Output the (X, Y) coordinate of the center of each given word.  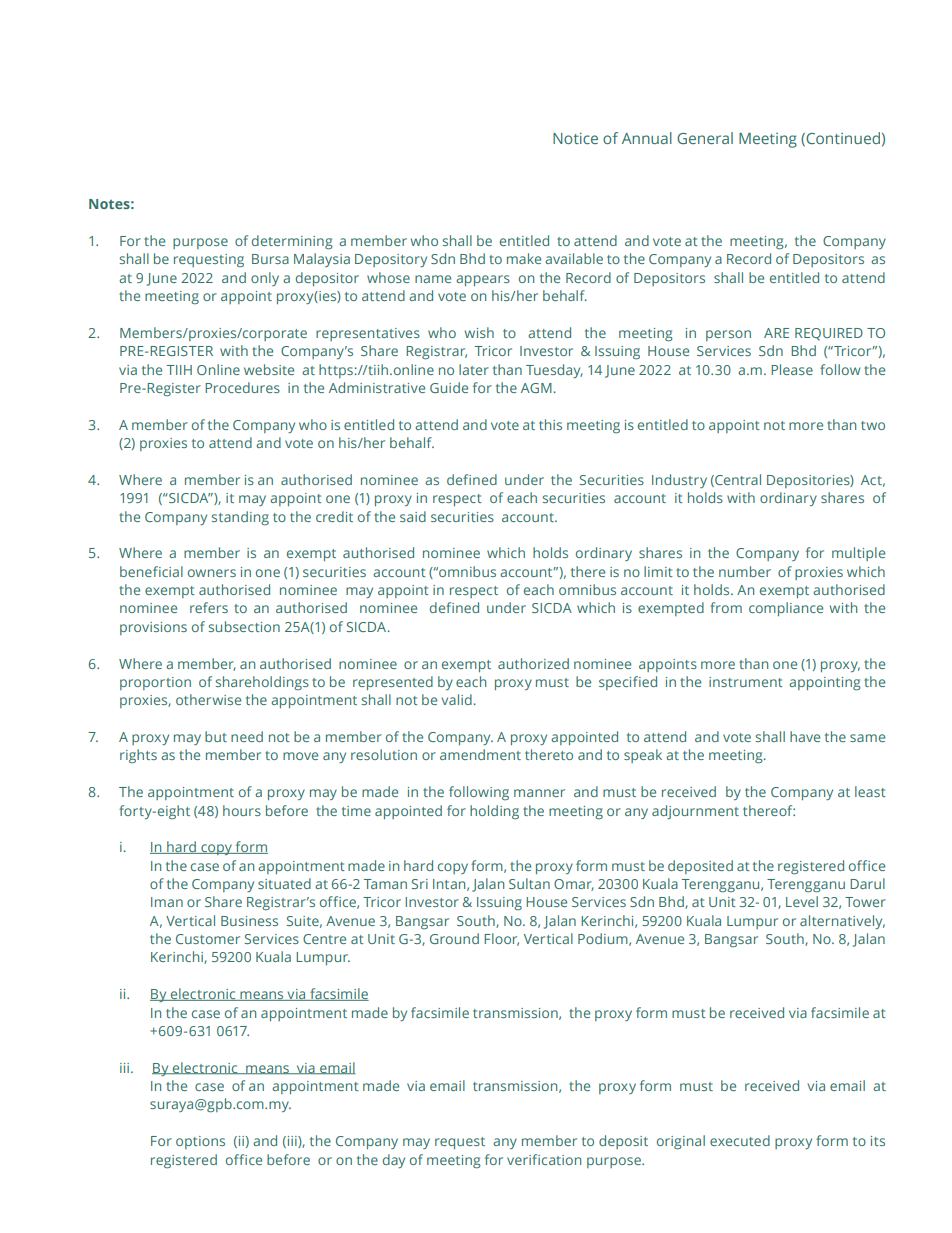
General (705, 138)
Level (802, 901)
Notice (575, 138)
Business (249, 921)
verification (544, 1159)
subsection (244, 626)
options (200, 1142)
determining (292, 242)
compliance (786, 609)
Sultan (529, 883)
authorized (533, 663)
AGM (536, 388)
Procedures (242, 387)
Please (792, 369)
